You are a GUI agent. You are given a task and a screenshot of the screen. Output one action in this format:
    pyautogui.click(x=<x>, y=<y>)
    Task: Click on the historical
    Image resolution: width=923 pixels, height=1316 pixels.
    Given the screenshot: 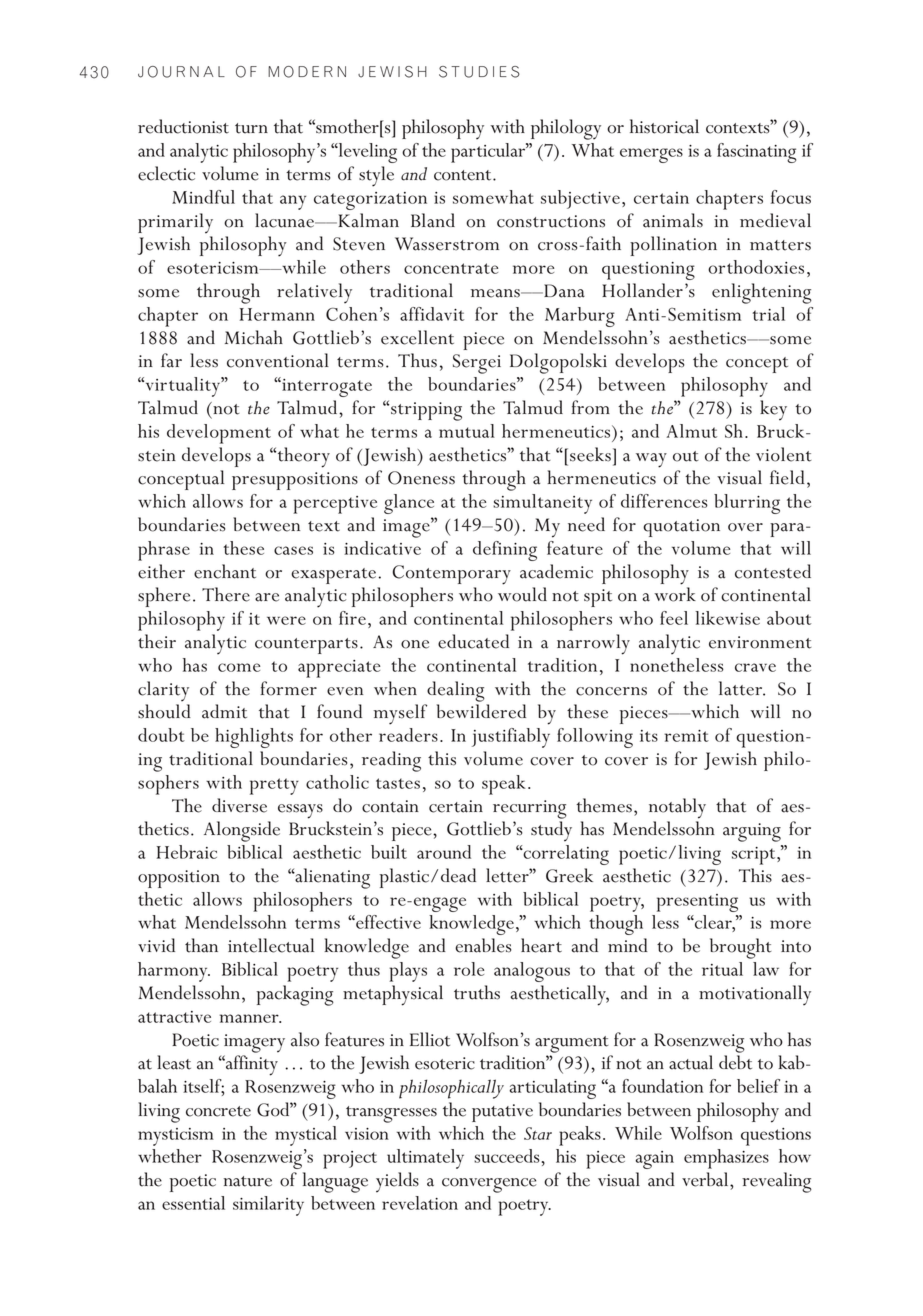 What is the action you would take?
    pyautogui.click(x=664, y=126)
